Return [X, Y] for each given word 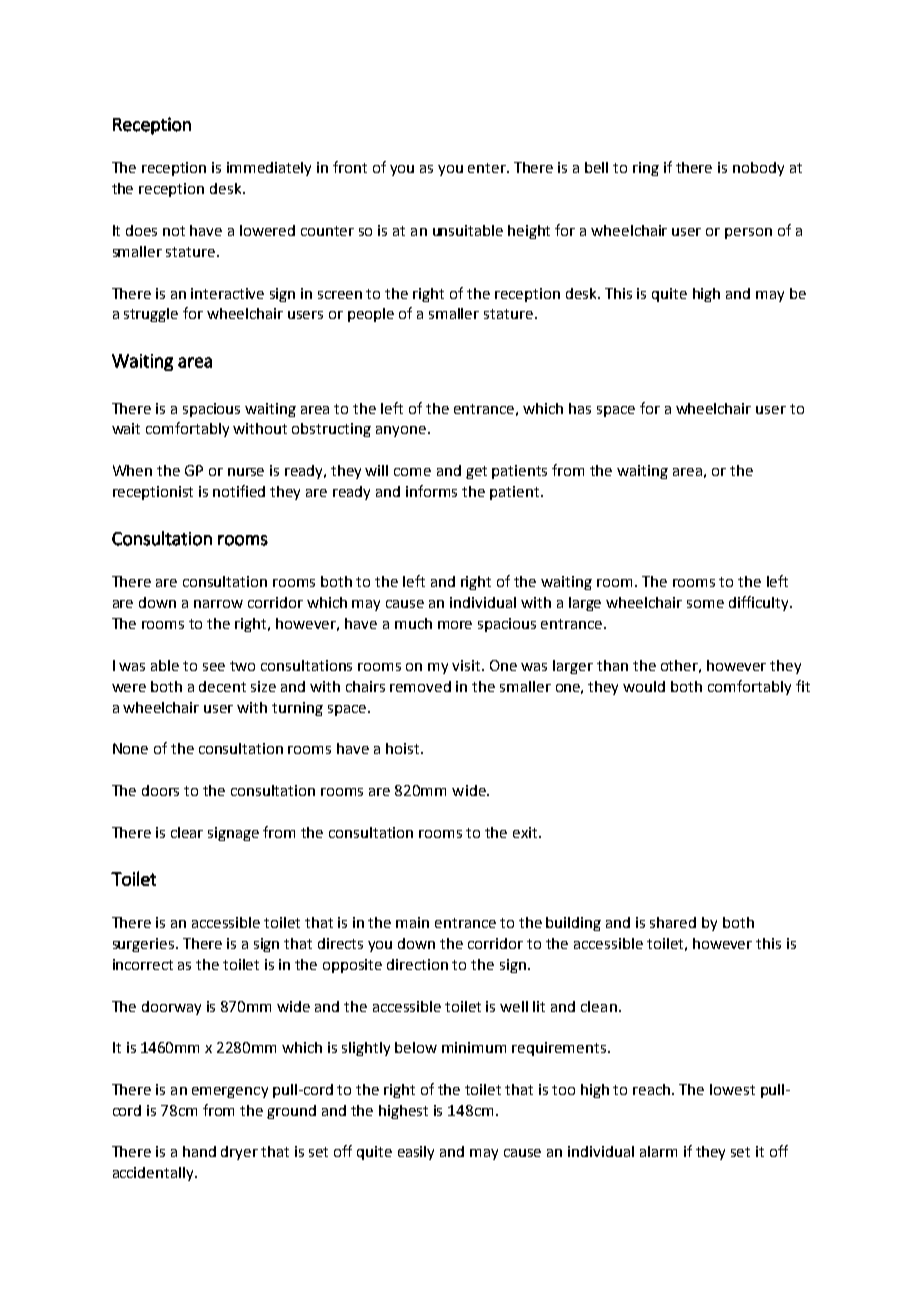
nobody [758, 169]
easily [416, 1153]
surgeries [145, 945]
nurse [246, 472]
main [412, 922]
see [214, 667]
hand [199, 1151]
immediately [269, 169]
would [644, 686]
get [476, 472]
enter [488, 168]
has [580, 408]
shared [673, 922]
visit [467, 665]
